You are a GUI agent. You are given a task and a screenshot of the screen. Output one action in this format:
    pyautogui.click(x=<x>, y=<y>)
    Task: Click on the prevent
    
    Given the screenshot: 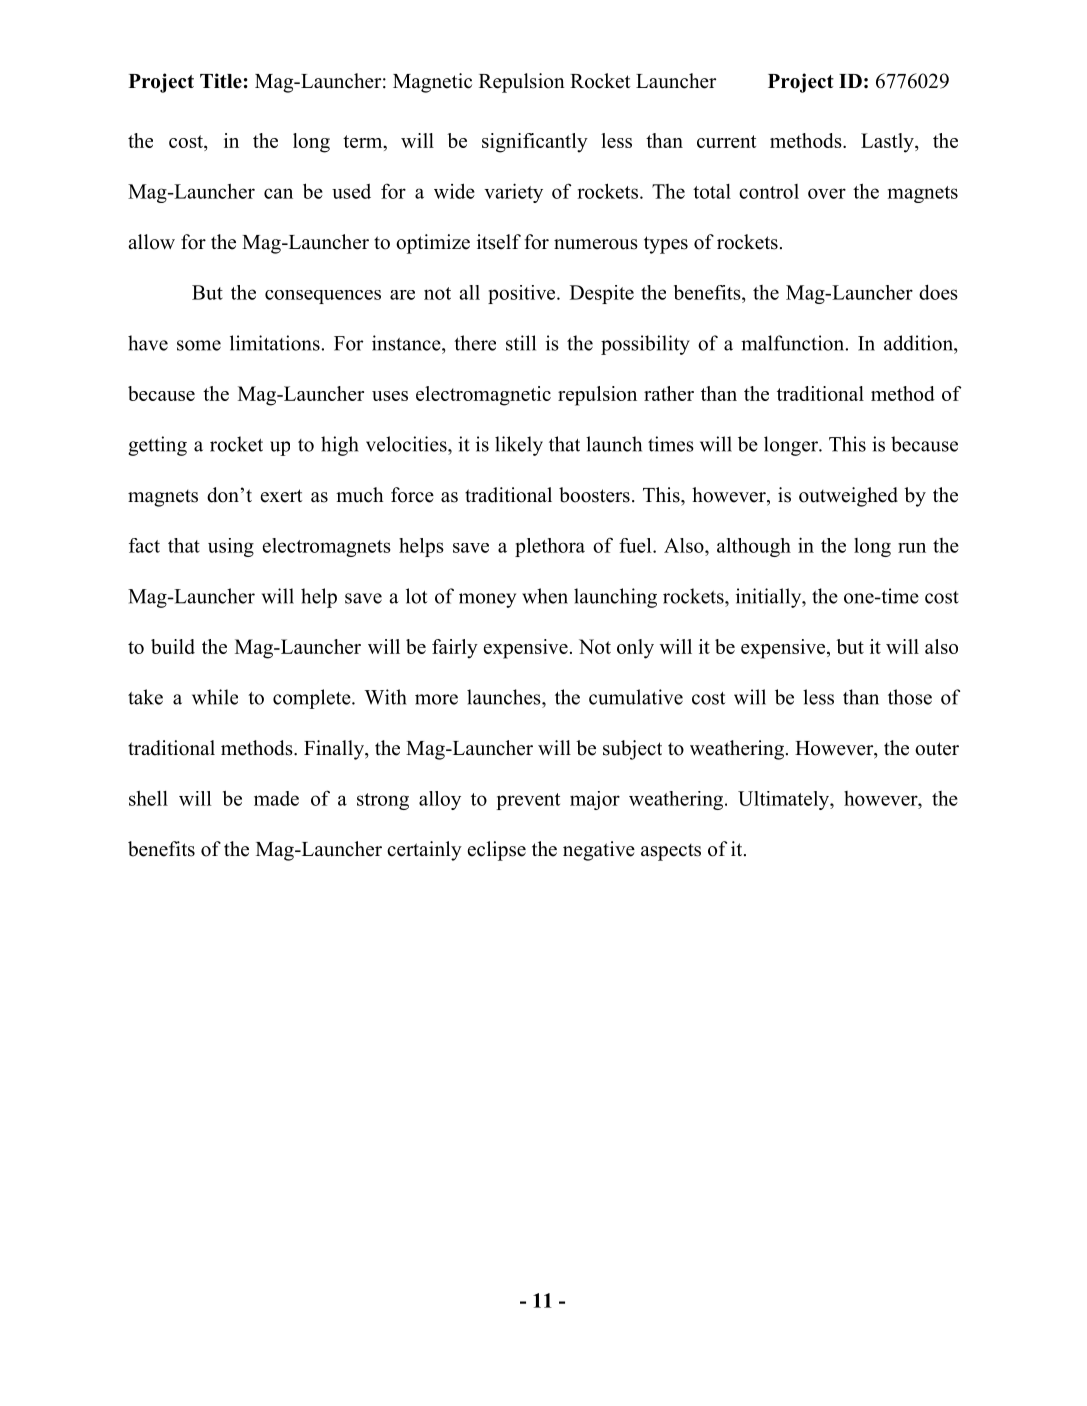 What is the action you would take?
    pyautogui.click(x=528, y=801)
